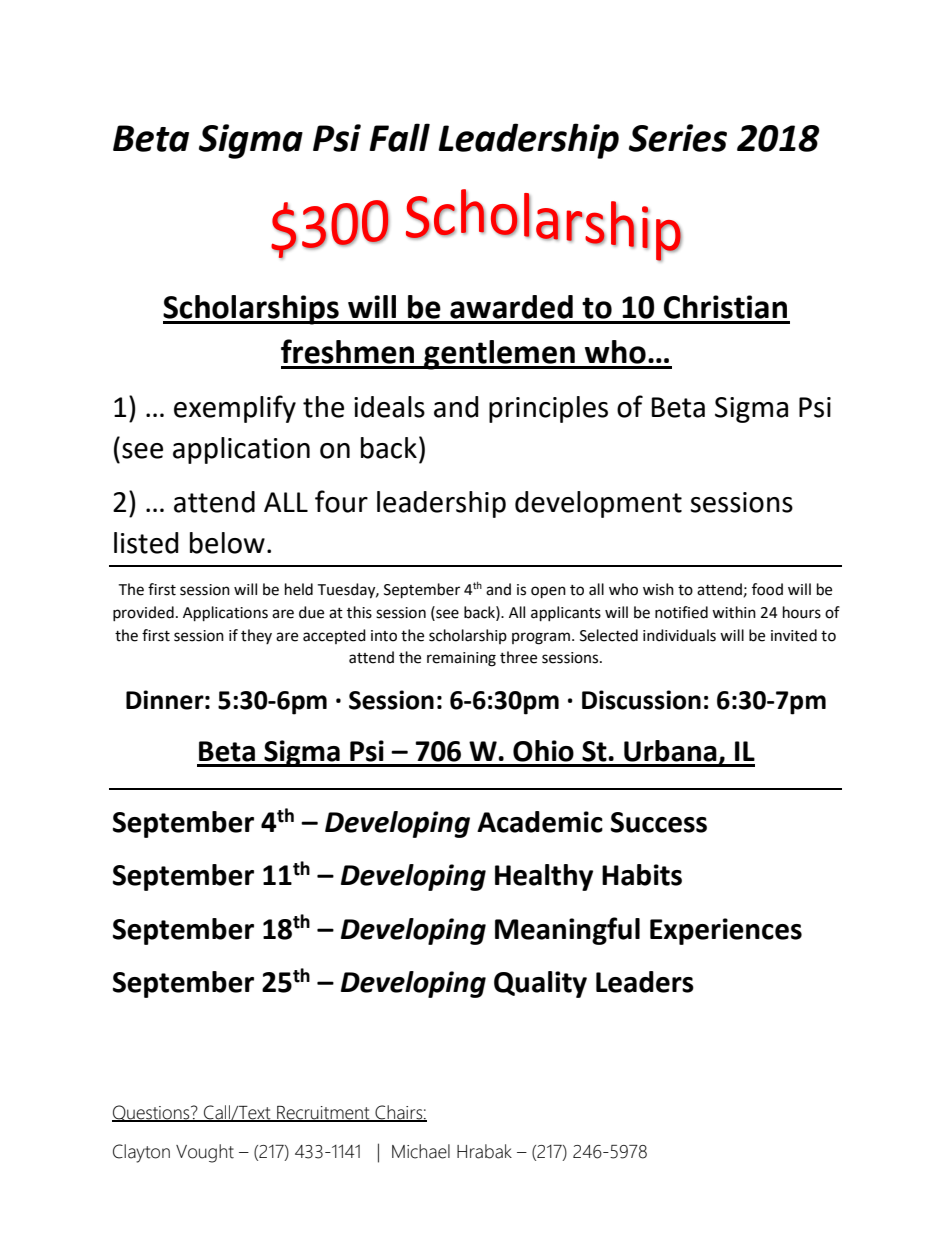 The height and width of the screenshot is (1233, 952). Describe the element at coordinates (511, 307) in the screenshot. I see `awarded` at that location.
